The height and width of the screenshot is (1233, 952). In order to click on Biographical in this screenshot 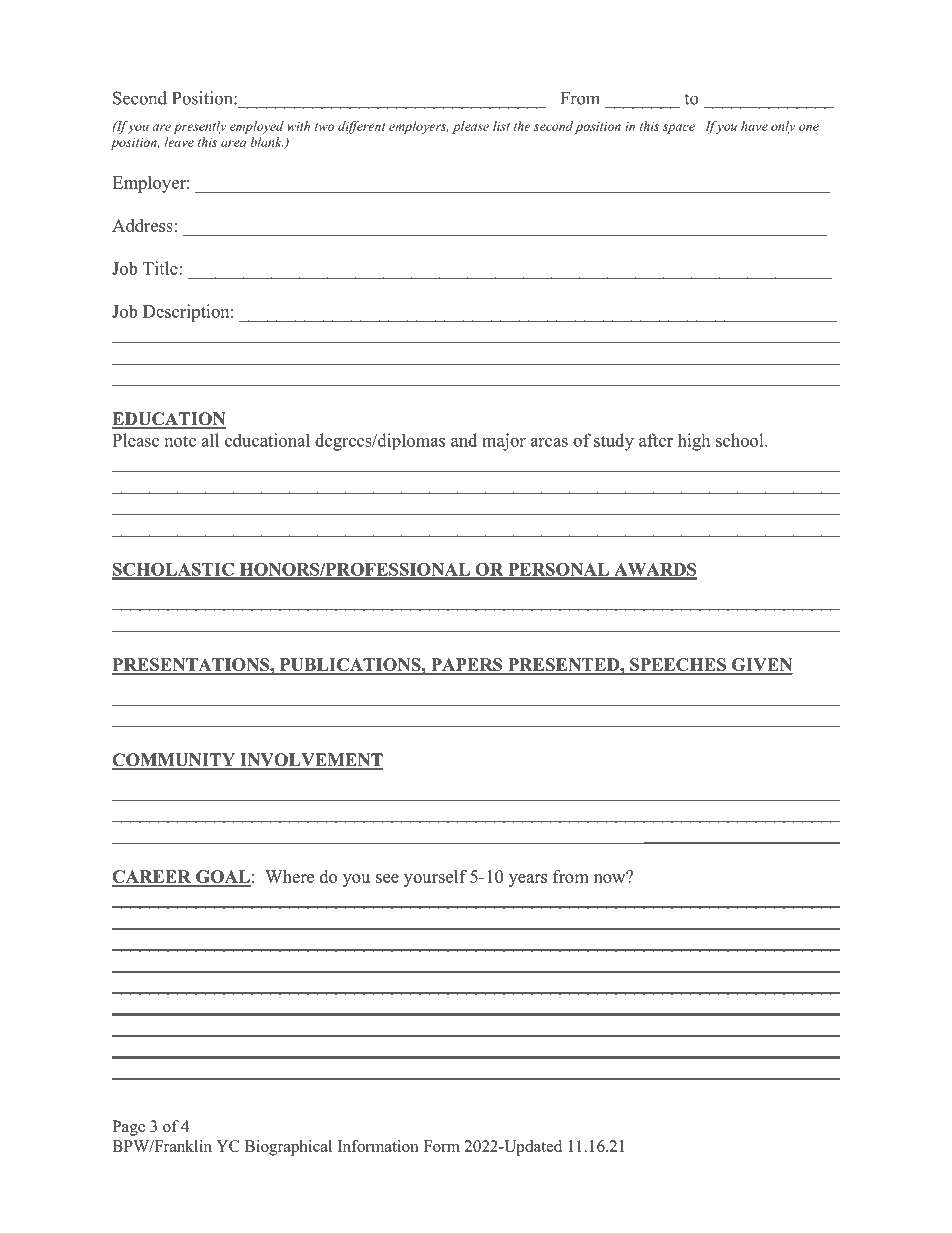, I will do `click(288, 1148)`.
